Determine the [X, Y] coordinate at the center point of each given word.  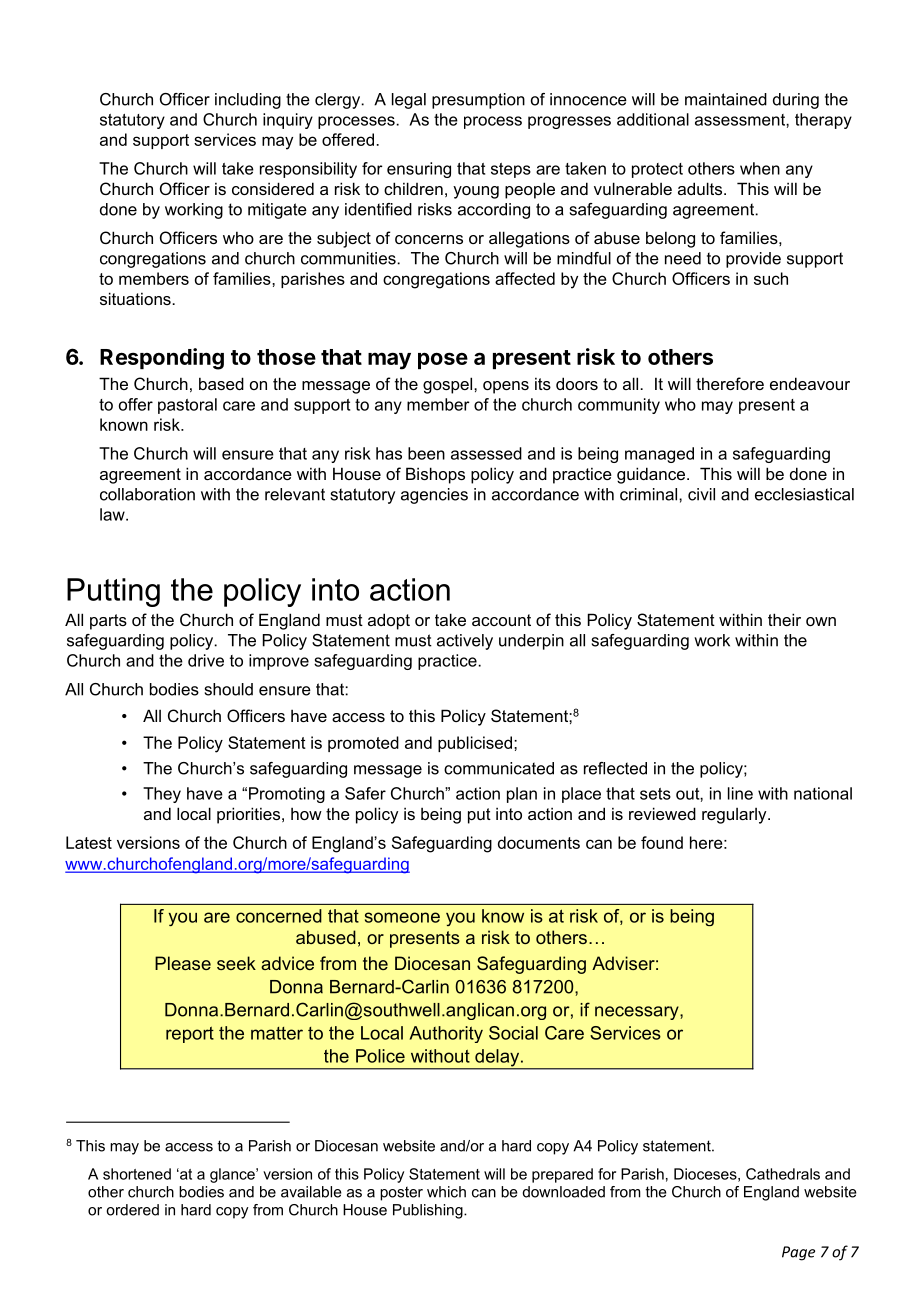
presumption [478, 101]
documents [539, 842]
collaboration [147, 494]
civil [701, 494]
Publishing [429, 1211]
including [248, 101]
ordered [132, 1210]
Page [798, 1253]
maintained [726, 99]
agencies [434, 496]
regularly [735, 816]
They [162, 795]
